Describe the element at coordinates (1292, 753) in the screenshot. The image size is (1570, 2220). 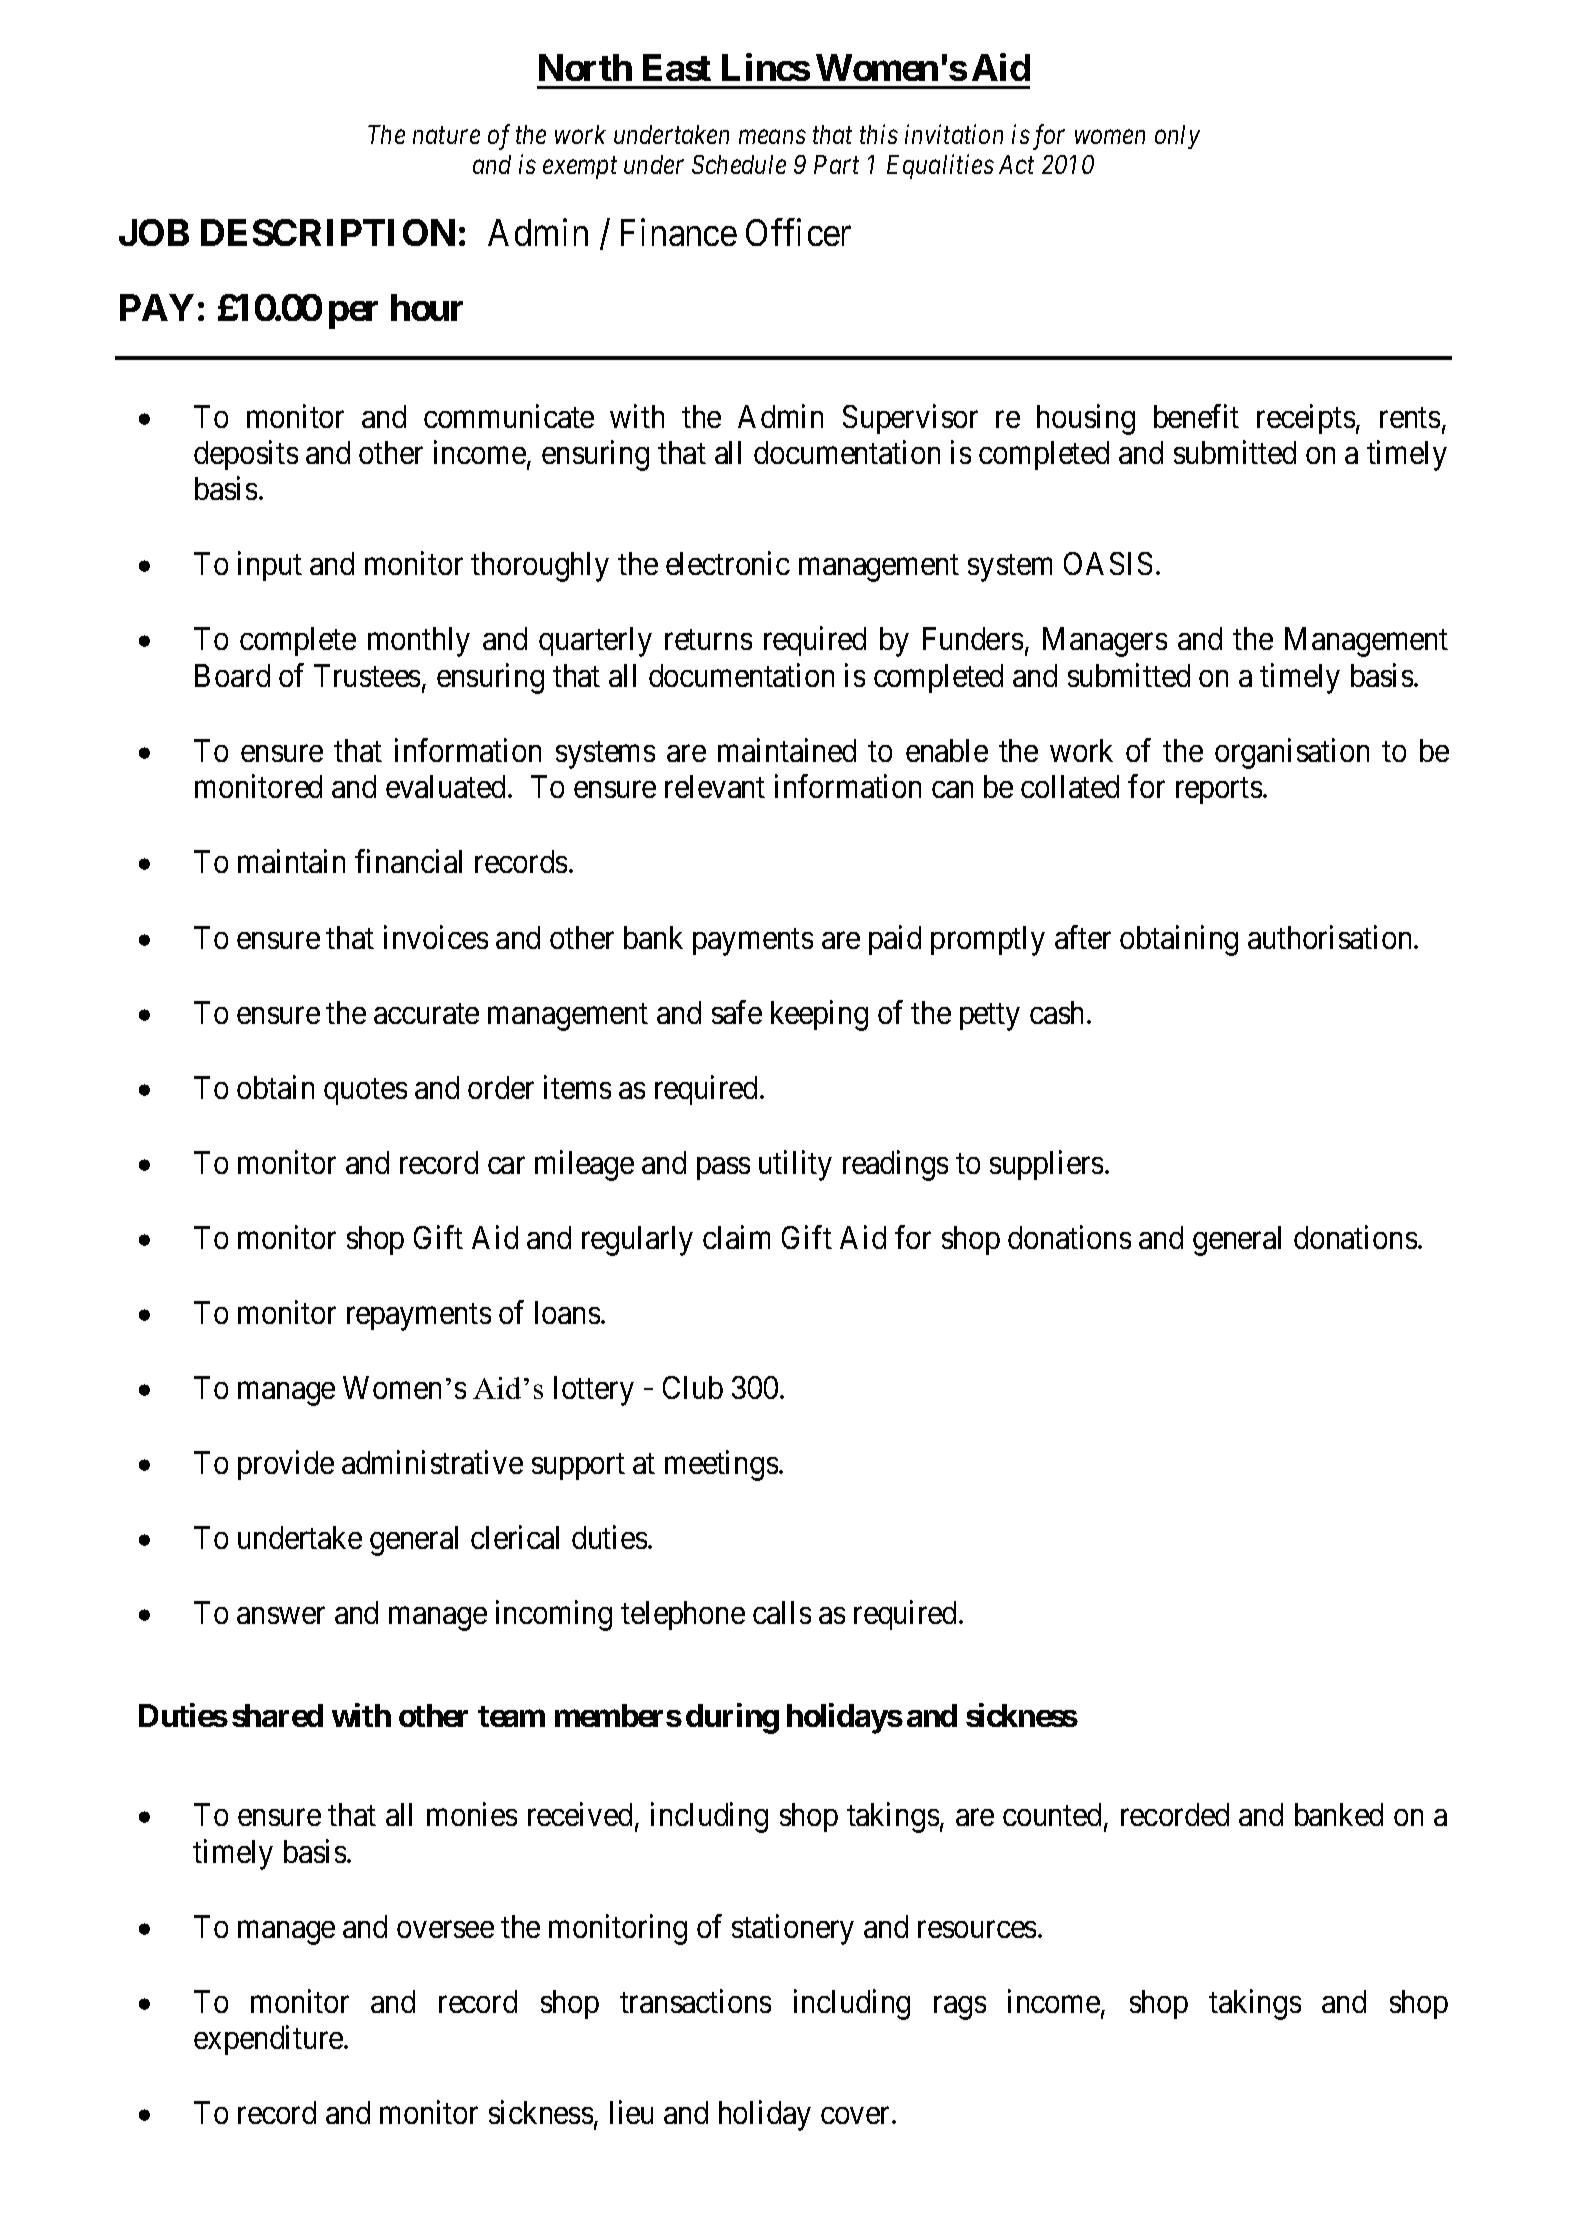
I see `organisation` at that location.
